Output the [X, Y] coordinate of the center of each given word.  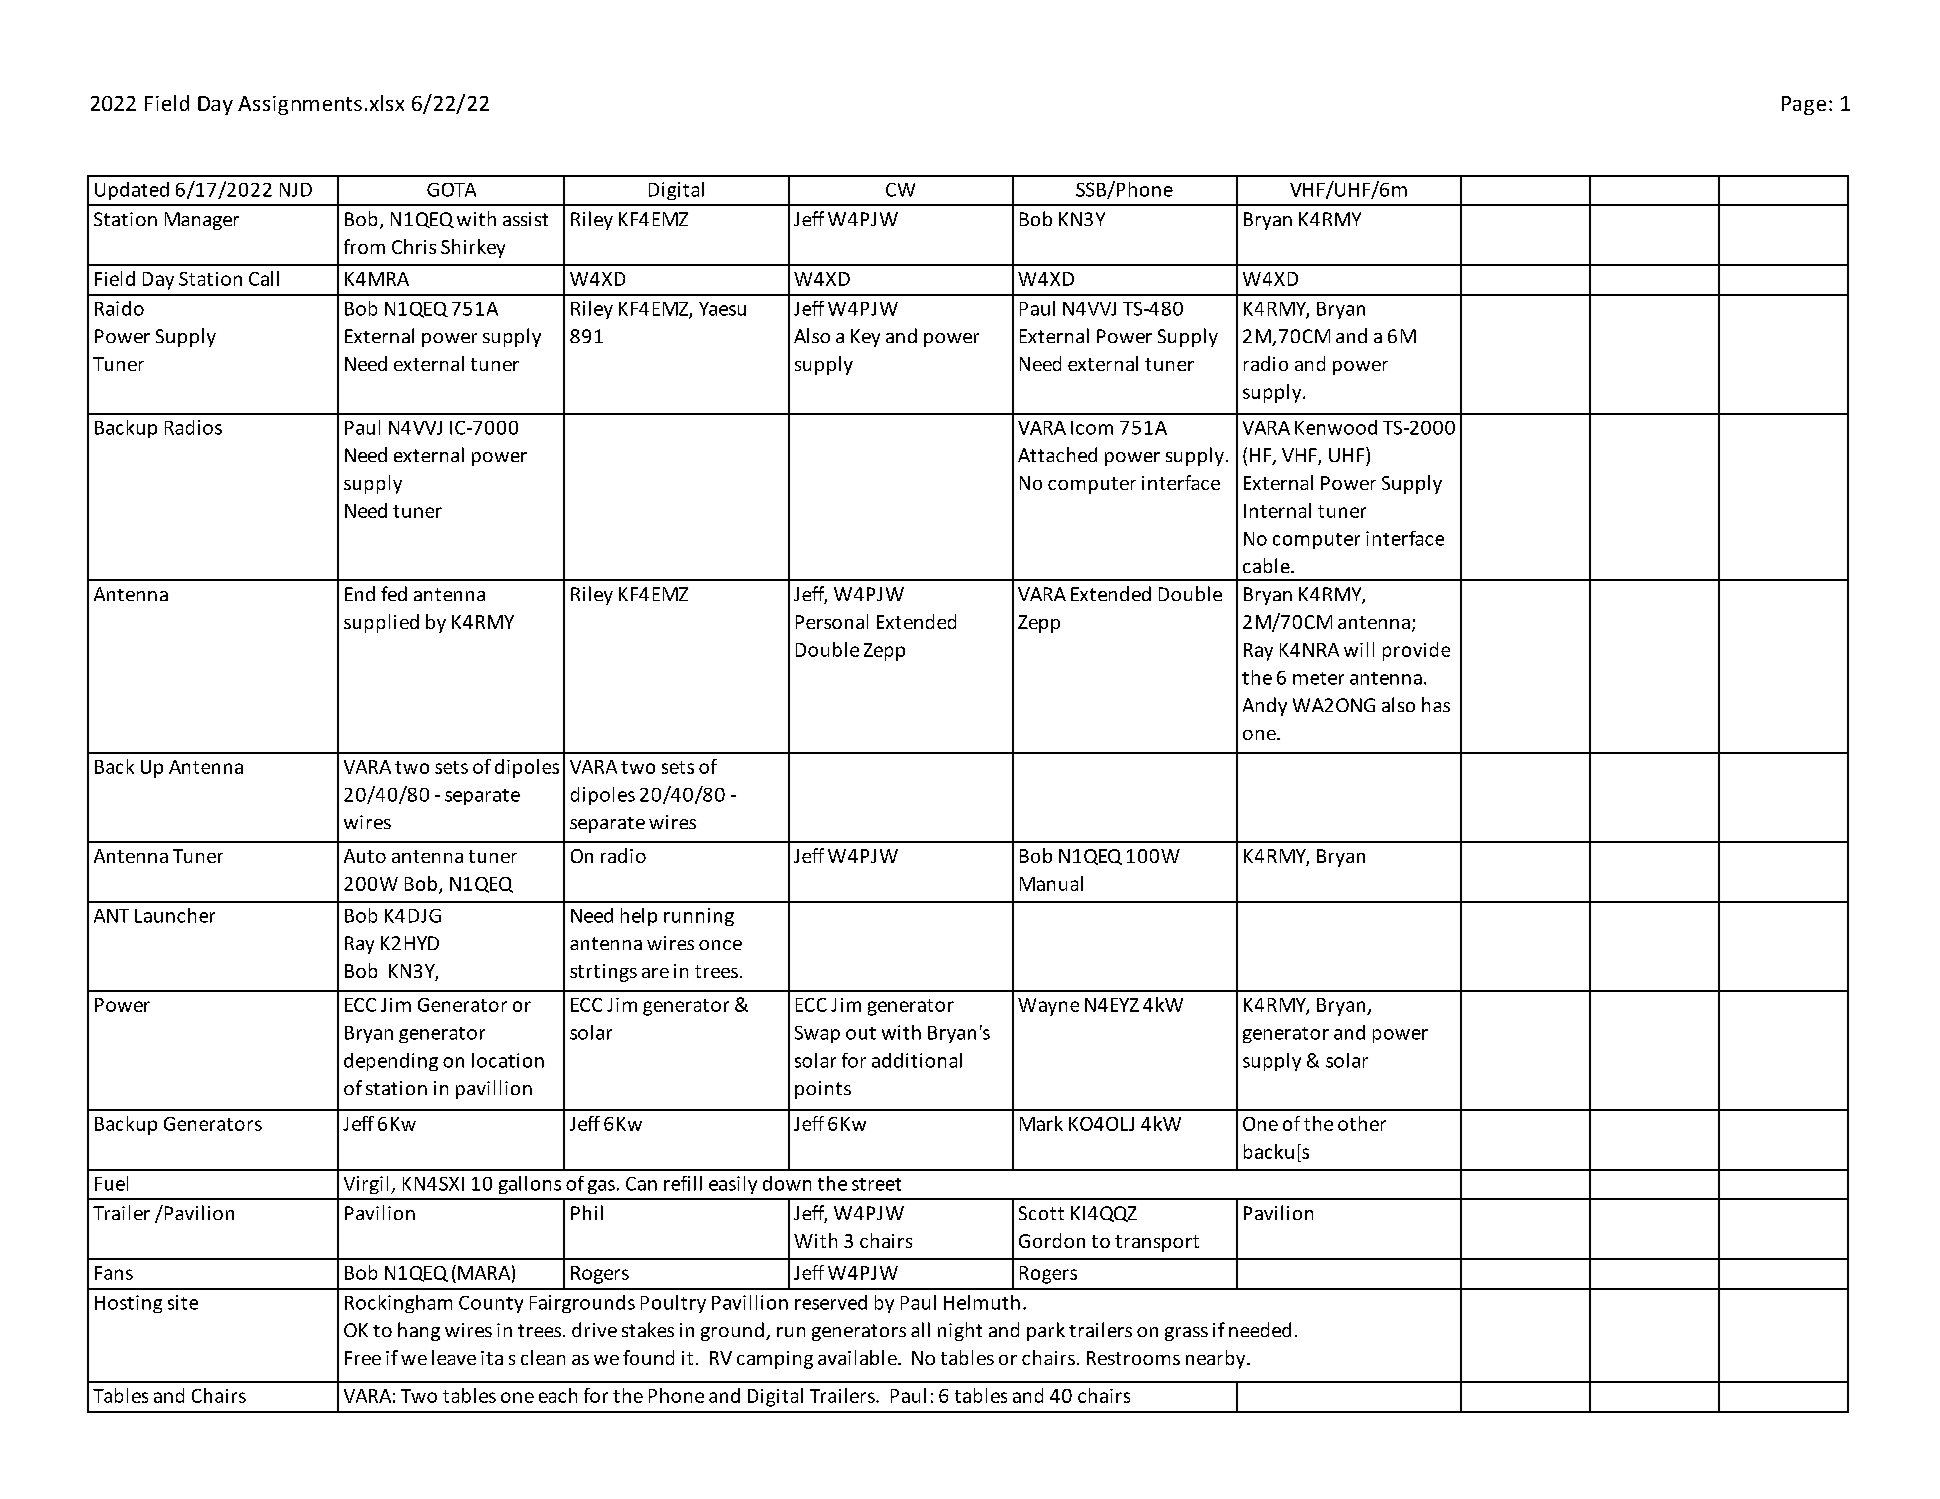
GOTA [451, 190]
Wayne [1048, 1007]
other [1362, 1123]
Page [1804, 105]
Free [363, 1358]
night [960, 1331]
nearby [1217, 1359]
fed [394, 593]
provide [1416, 651]
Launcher [175, 915]
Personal [832, 621]
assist [525, 219]
